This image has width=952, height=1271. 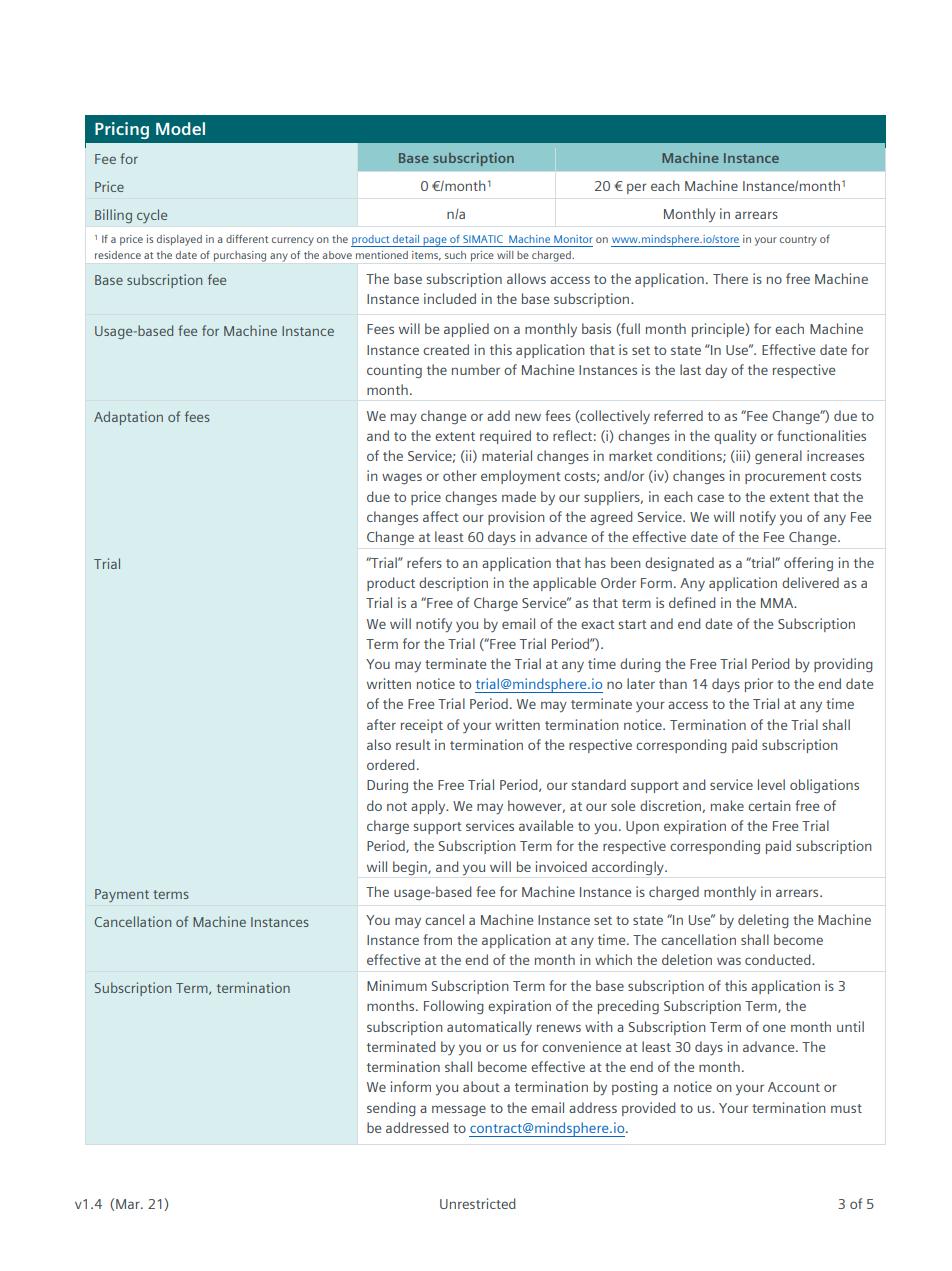 What do you see at coordinates (798, 241) in the image?
I see `country` at bounding box center [798, 241].
